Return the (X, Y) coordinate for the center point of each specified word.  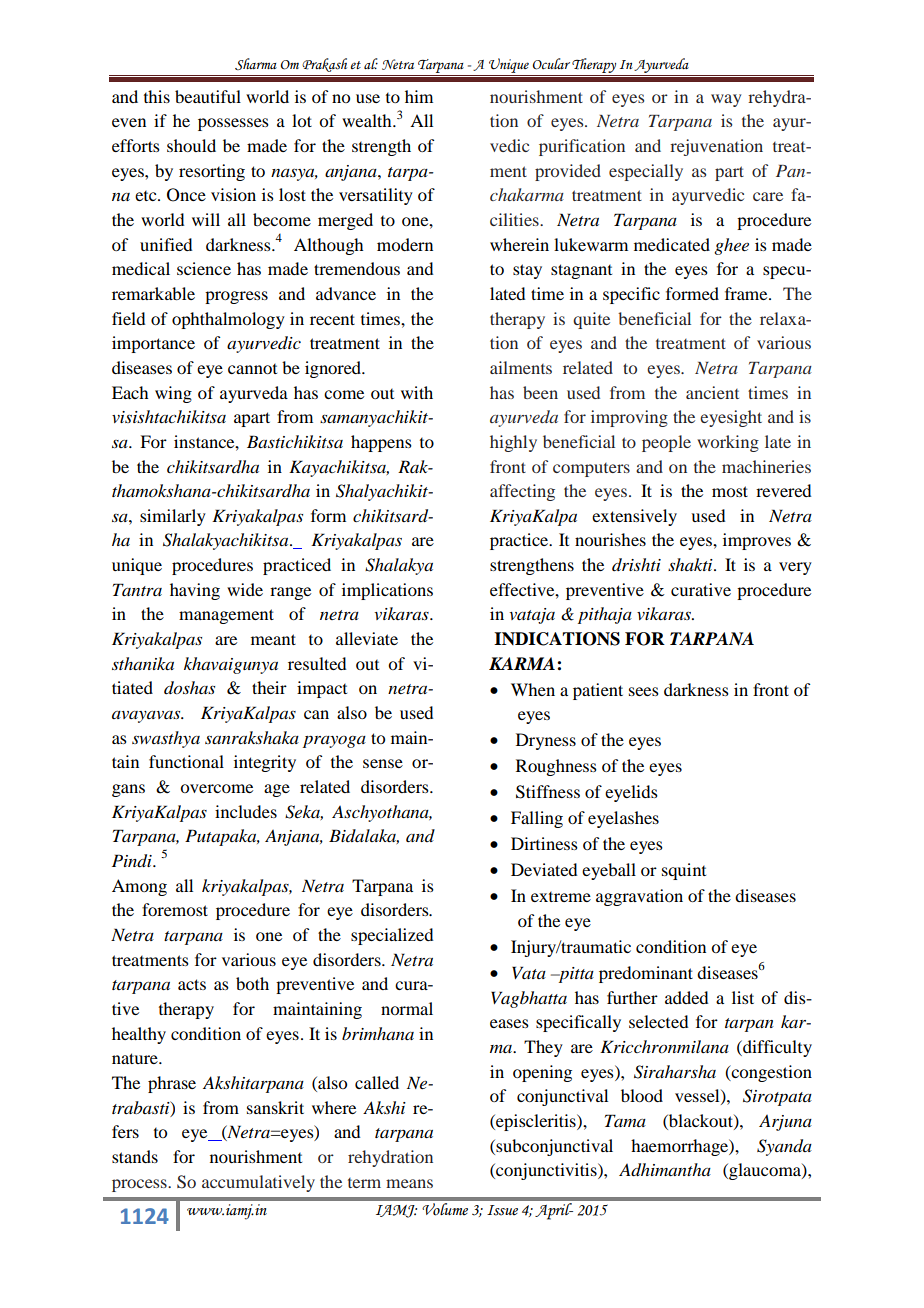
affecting (522, 492)
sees (644, 691)
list (743, 997)
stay (527, 271)
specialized (392, 936)
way (726, 100)
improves (757, 541)
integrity (265, 763)
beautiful (208, 96)
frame (747, 293)
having (195, 591)
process (140, 1185)
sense (383, 763)
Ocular (551, 64)
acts (192, 984)
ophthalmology (228, 320)
